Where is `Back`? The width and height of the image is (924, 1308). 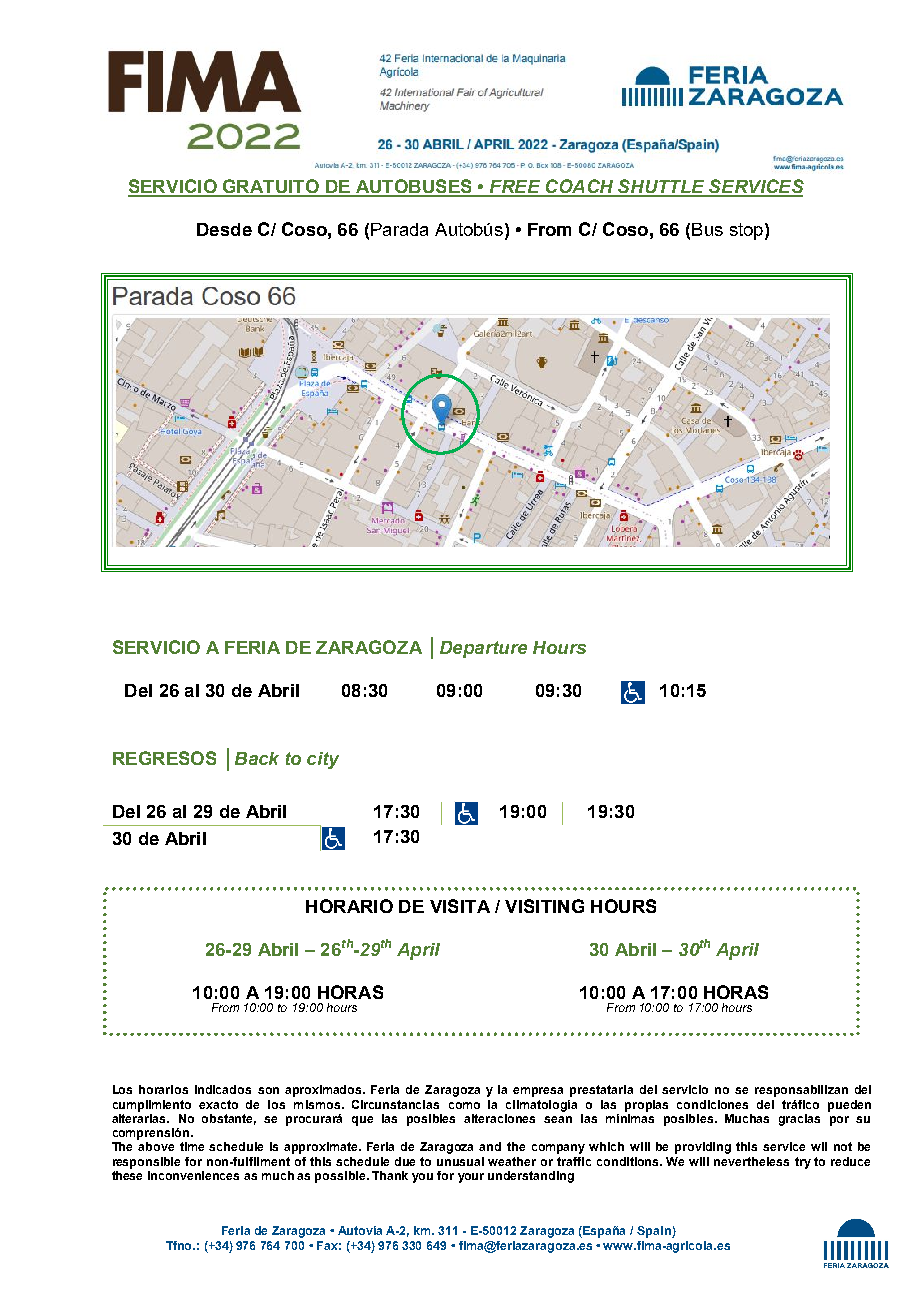
Back is located at coordinates (257, 758).
